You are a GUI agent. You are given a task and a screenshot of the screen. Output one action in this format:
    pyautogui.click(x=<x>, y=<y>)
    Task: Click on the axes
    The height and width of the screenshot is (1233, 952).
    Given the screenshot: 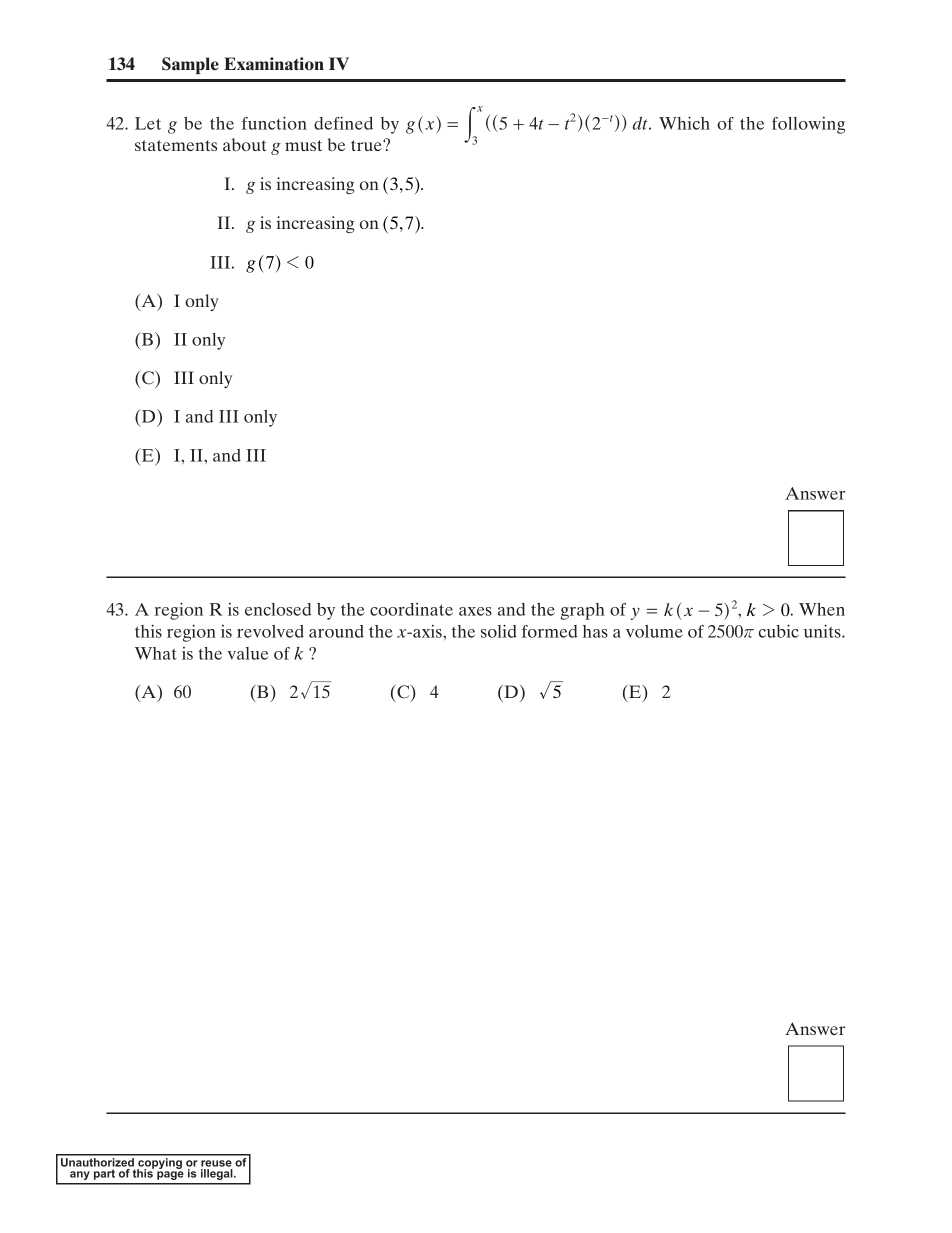 What is the action you would take?
    pyautogui.click(x=475, y=611)
